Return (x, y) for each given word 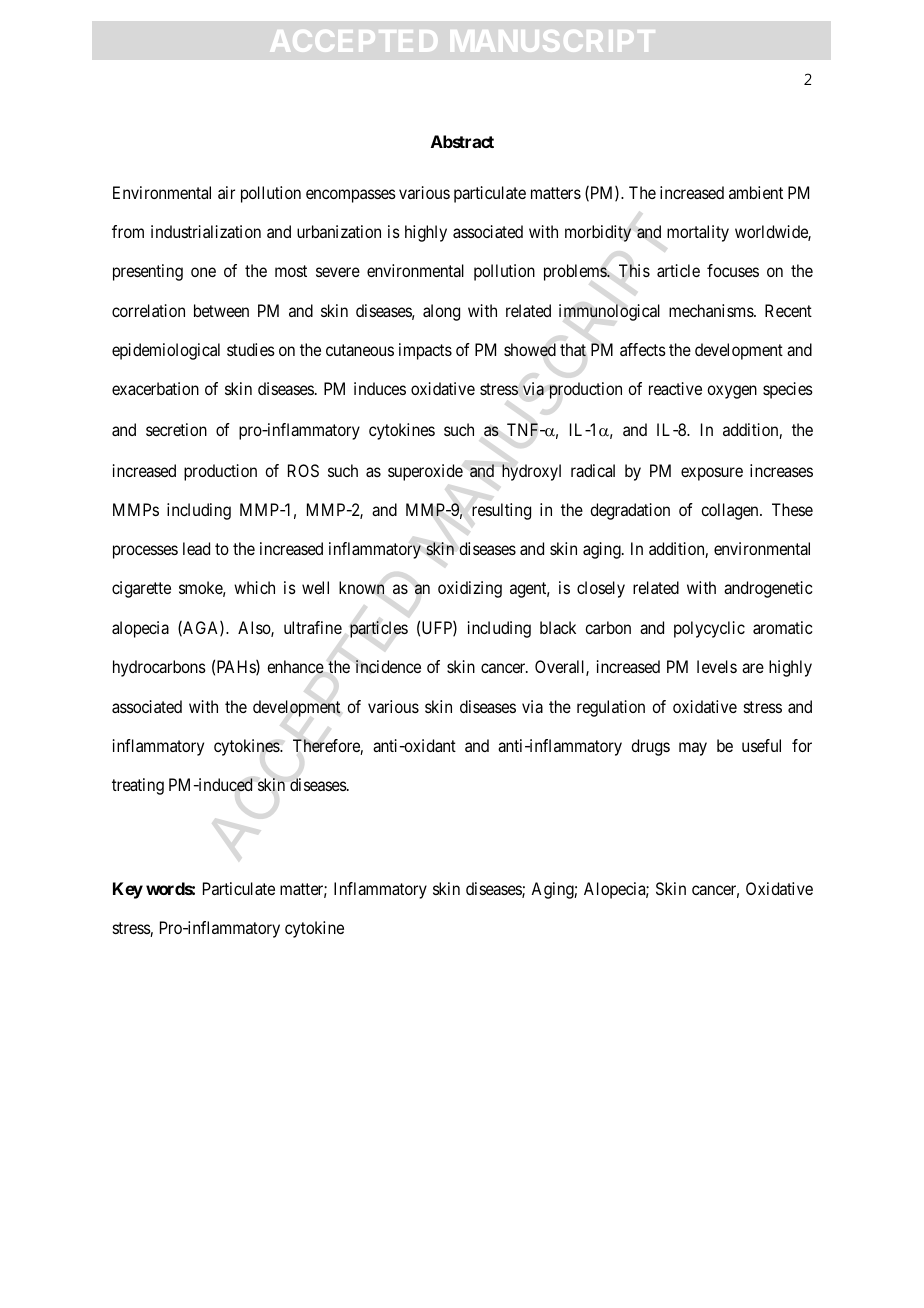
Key (128, 890)
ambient (756, 192)
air (226, 192)
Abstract (462, 141)
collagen (731, 511)
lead (196, 548)
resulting (501, 511)
